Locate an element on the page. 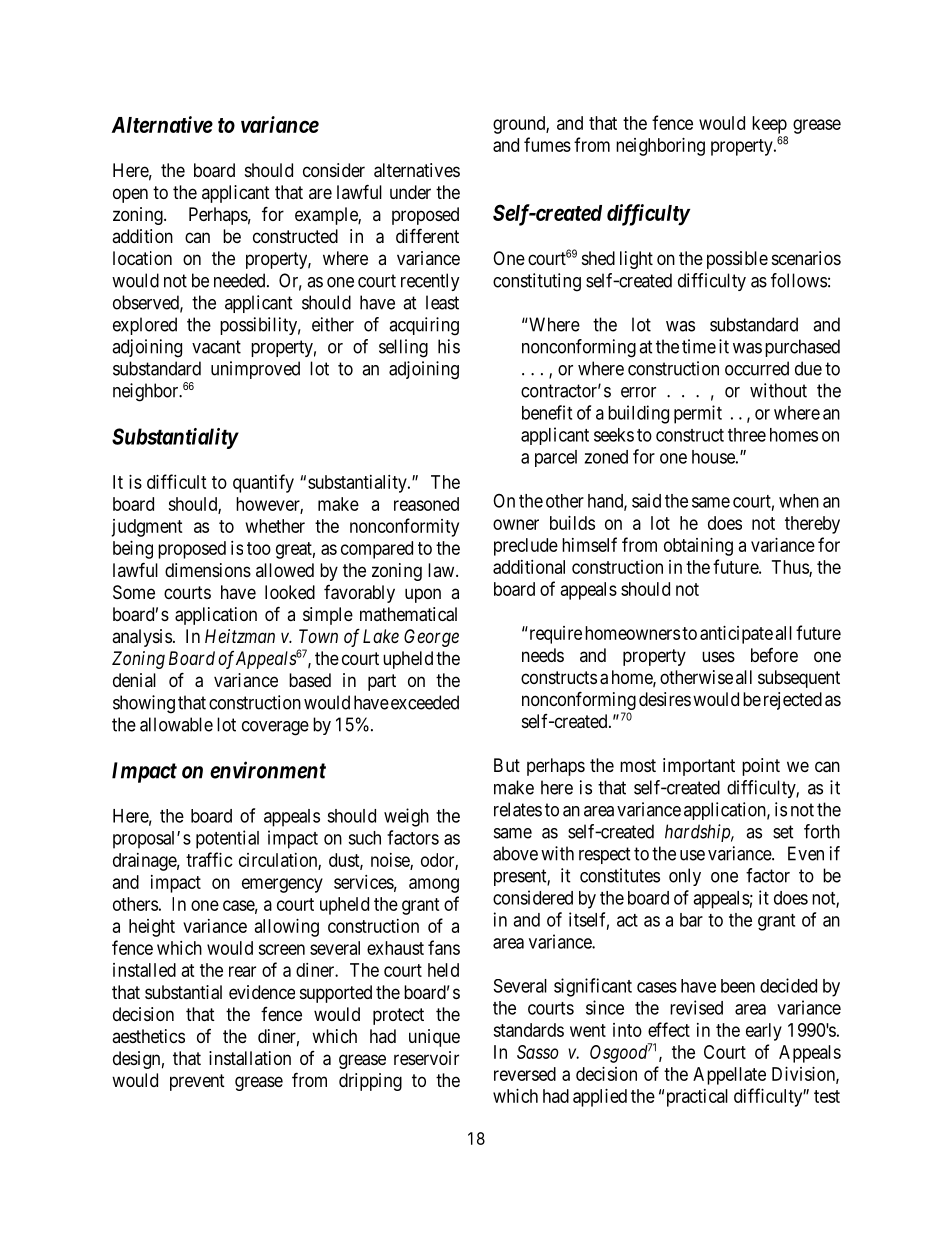 Image resolution: width=952 pixels, height=1233 pixels. keep is located at coordinates (769, 125).
